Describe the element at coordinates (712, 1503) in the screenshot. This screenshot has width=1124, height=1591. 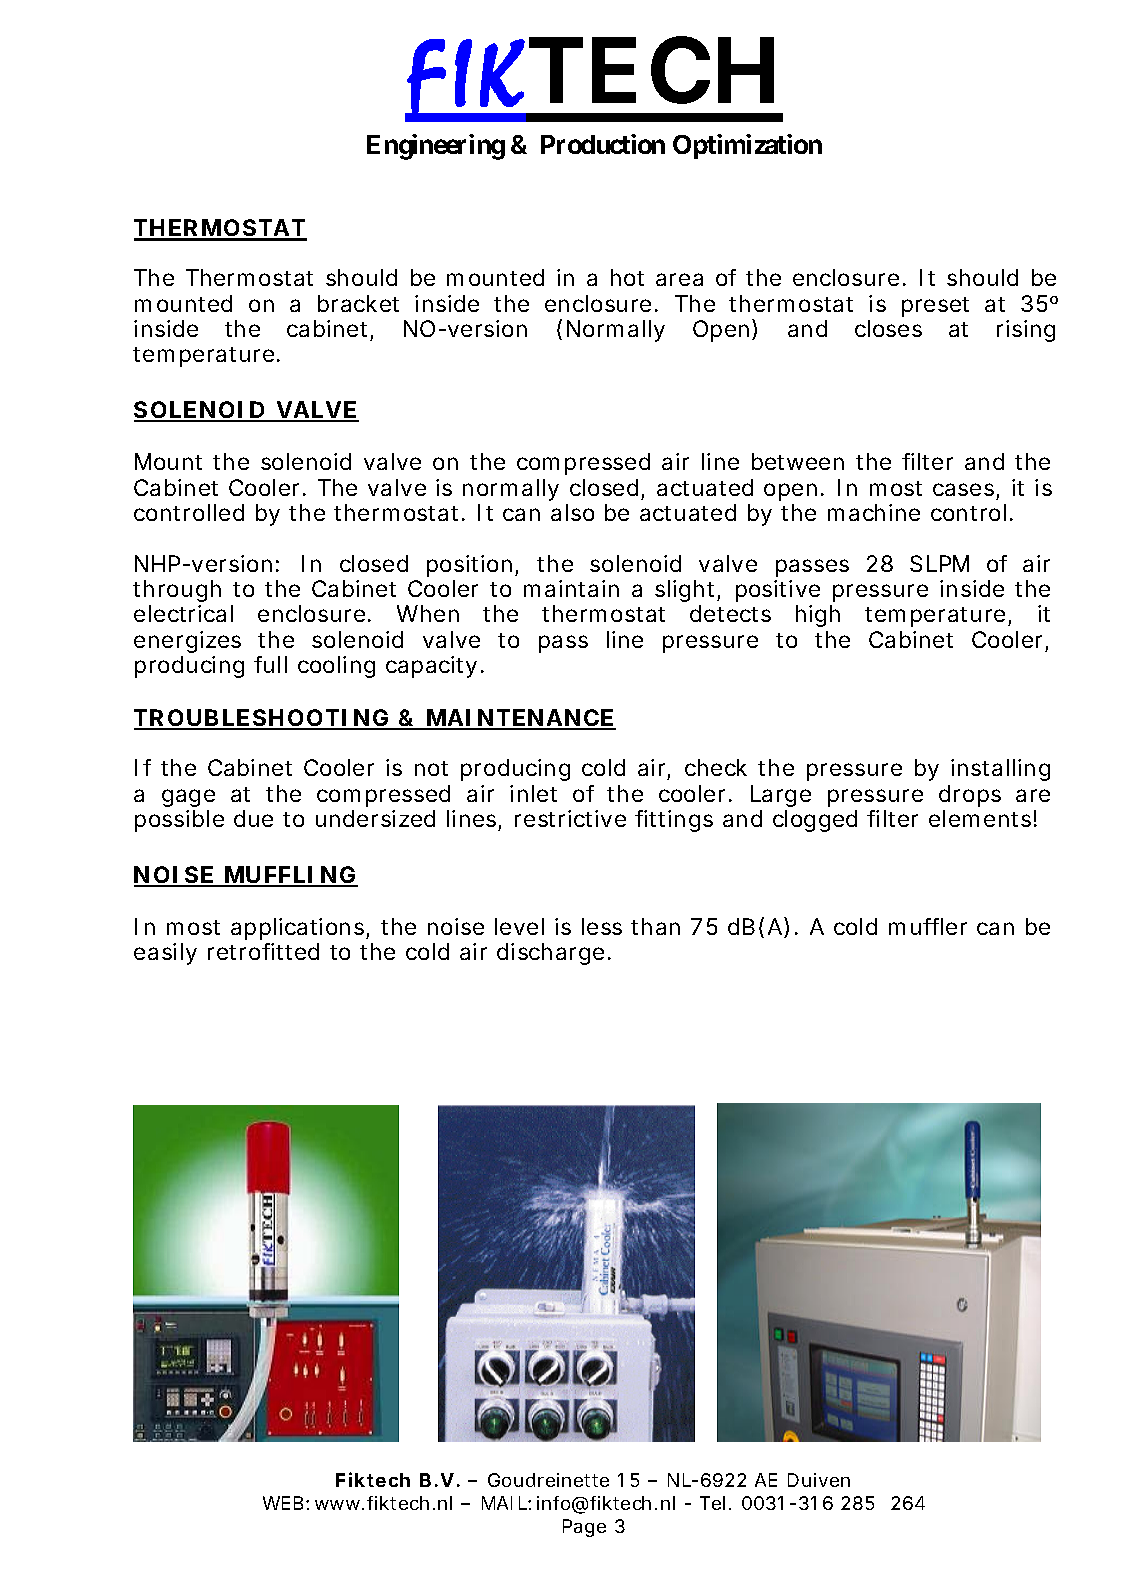
I see `Tel` at that location.
